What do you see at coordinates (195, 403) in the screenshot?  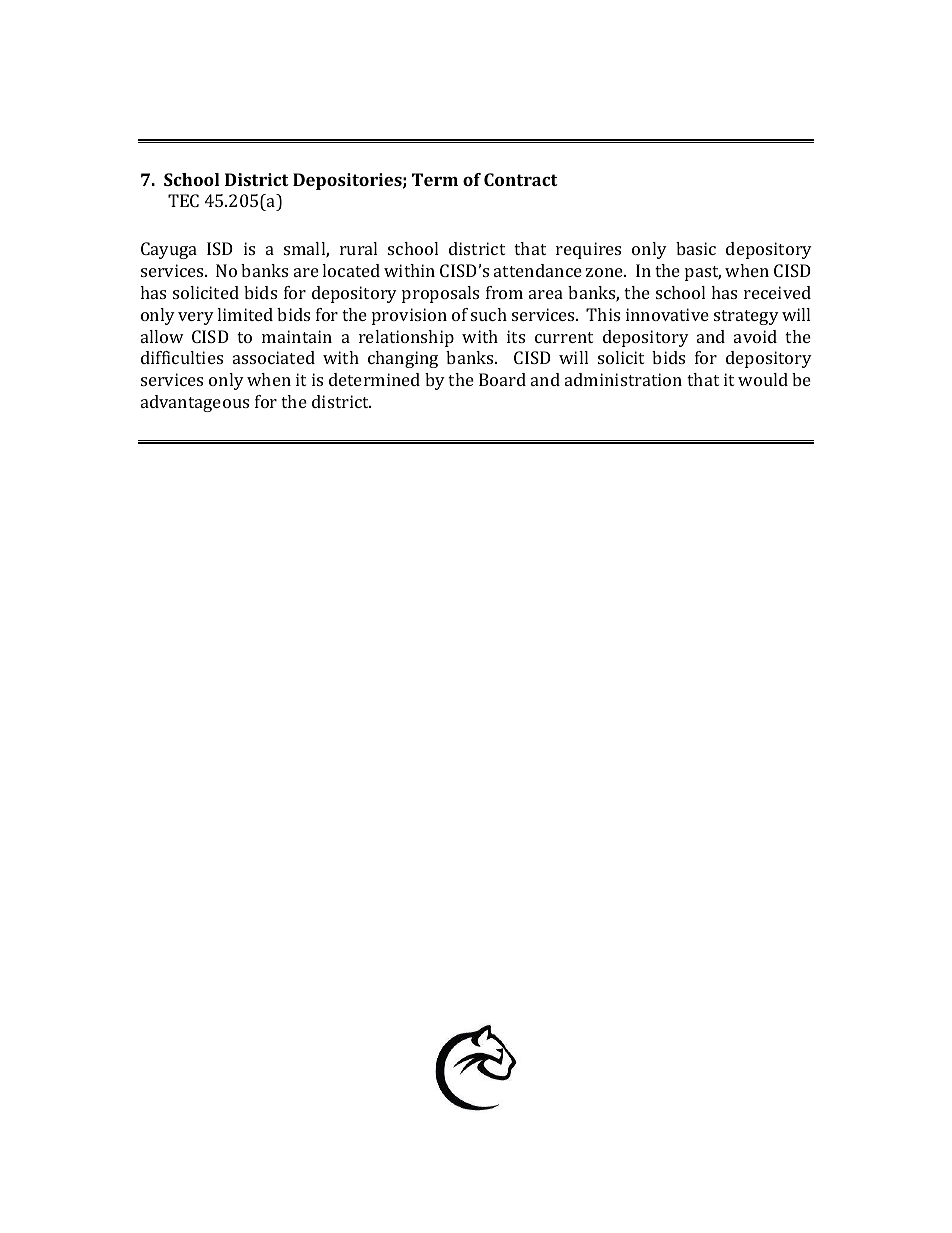 I see `advantageous` at bounding box center [195, 403].
